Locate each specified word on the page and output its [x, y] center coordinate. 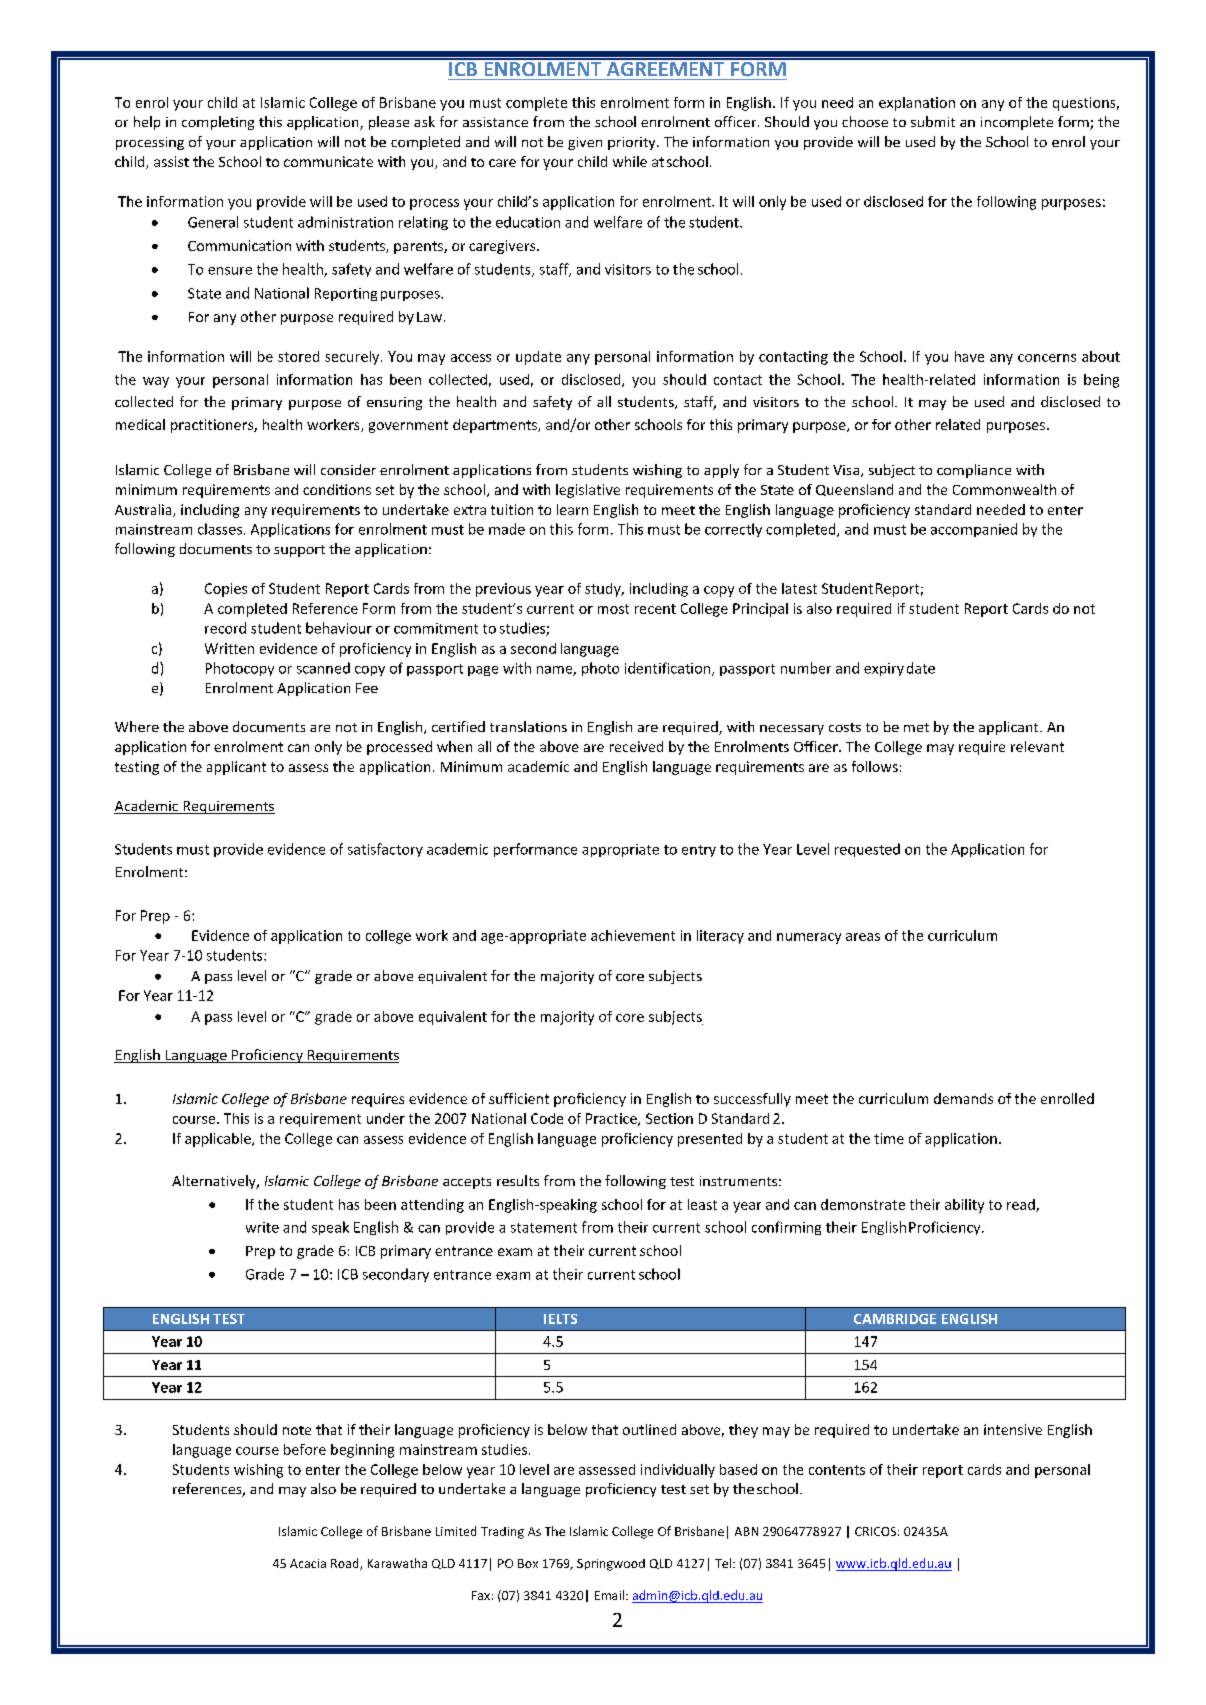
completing [218, 123]
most [613, 609]
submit [933, 121]
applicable [219, 1140]
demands [963, 1098]
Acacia [308, 1563]
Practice [612, 1119]
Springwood [611, 1565]
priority [633, 143]
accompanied [974, 530]
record [225, 628]
